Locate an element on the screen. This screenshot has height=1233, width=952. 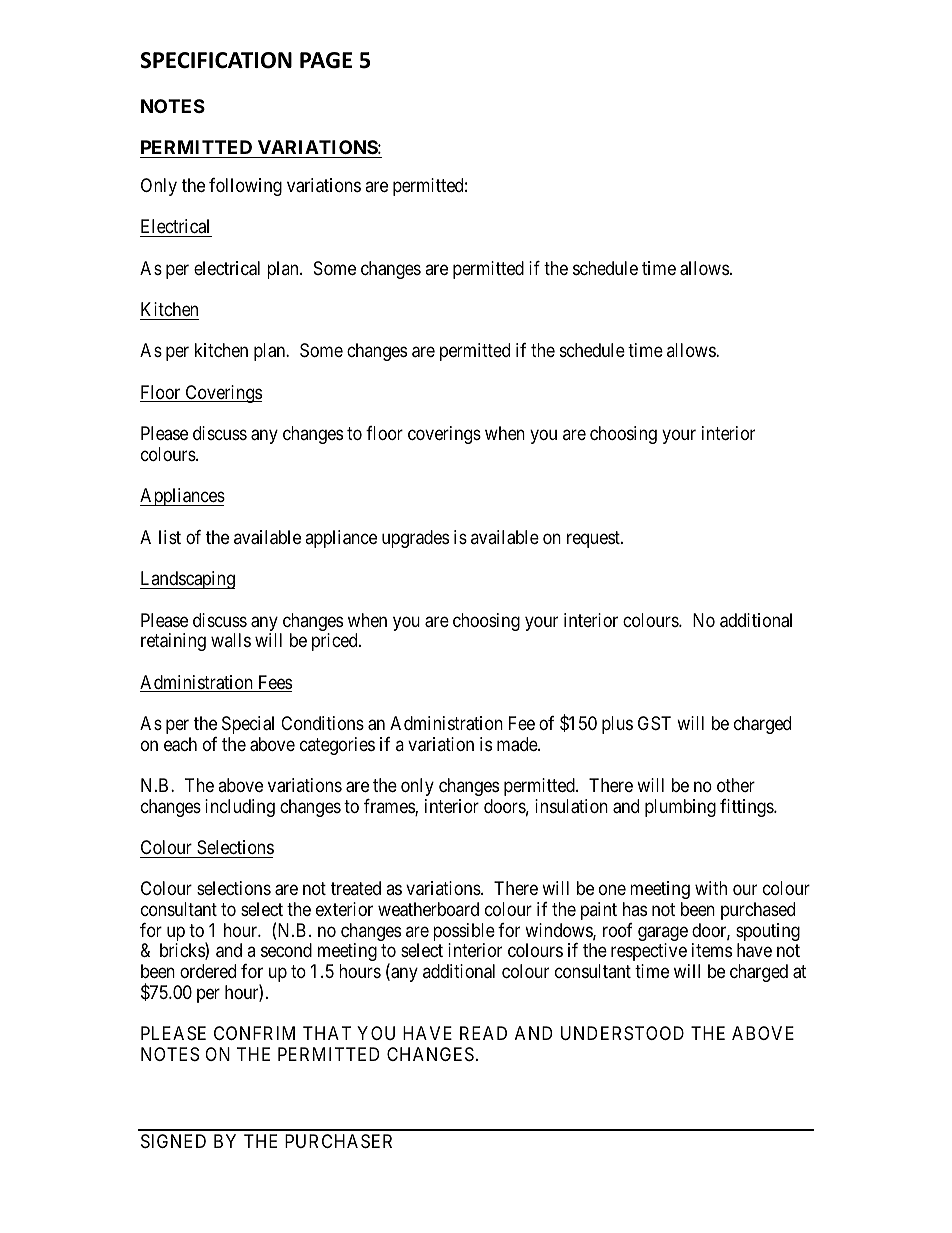
request is located at coordinates (594, 539).
